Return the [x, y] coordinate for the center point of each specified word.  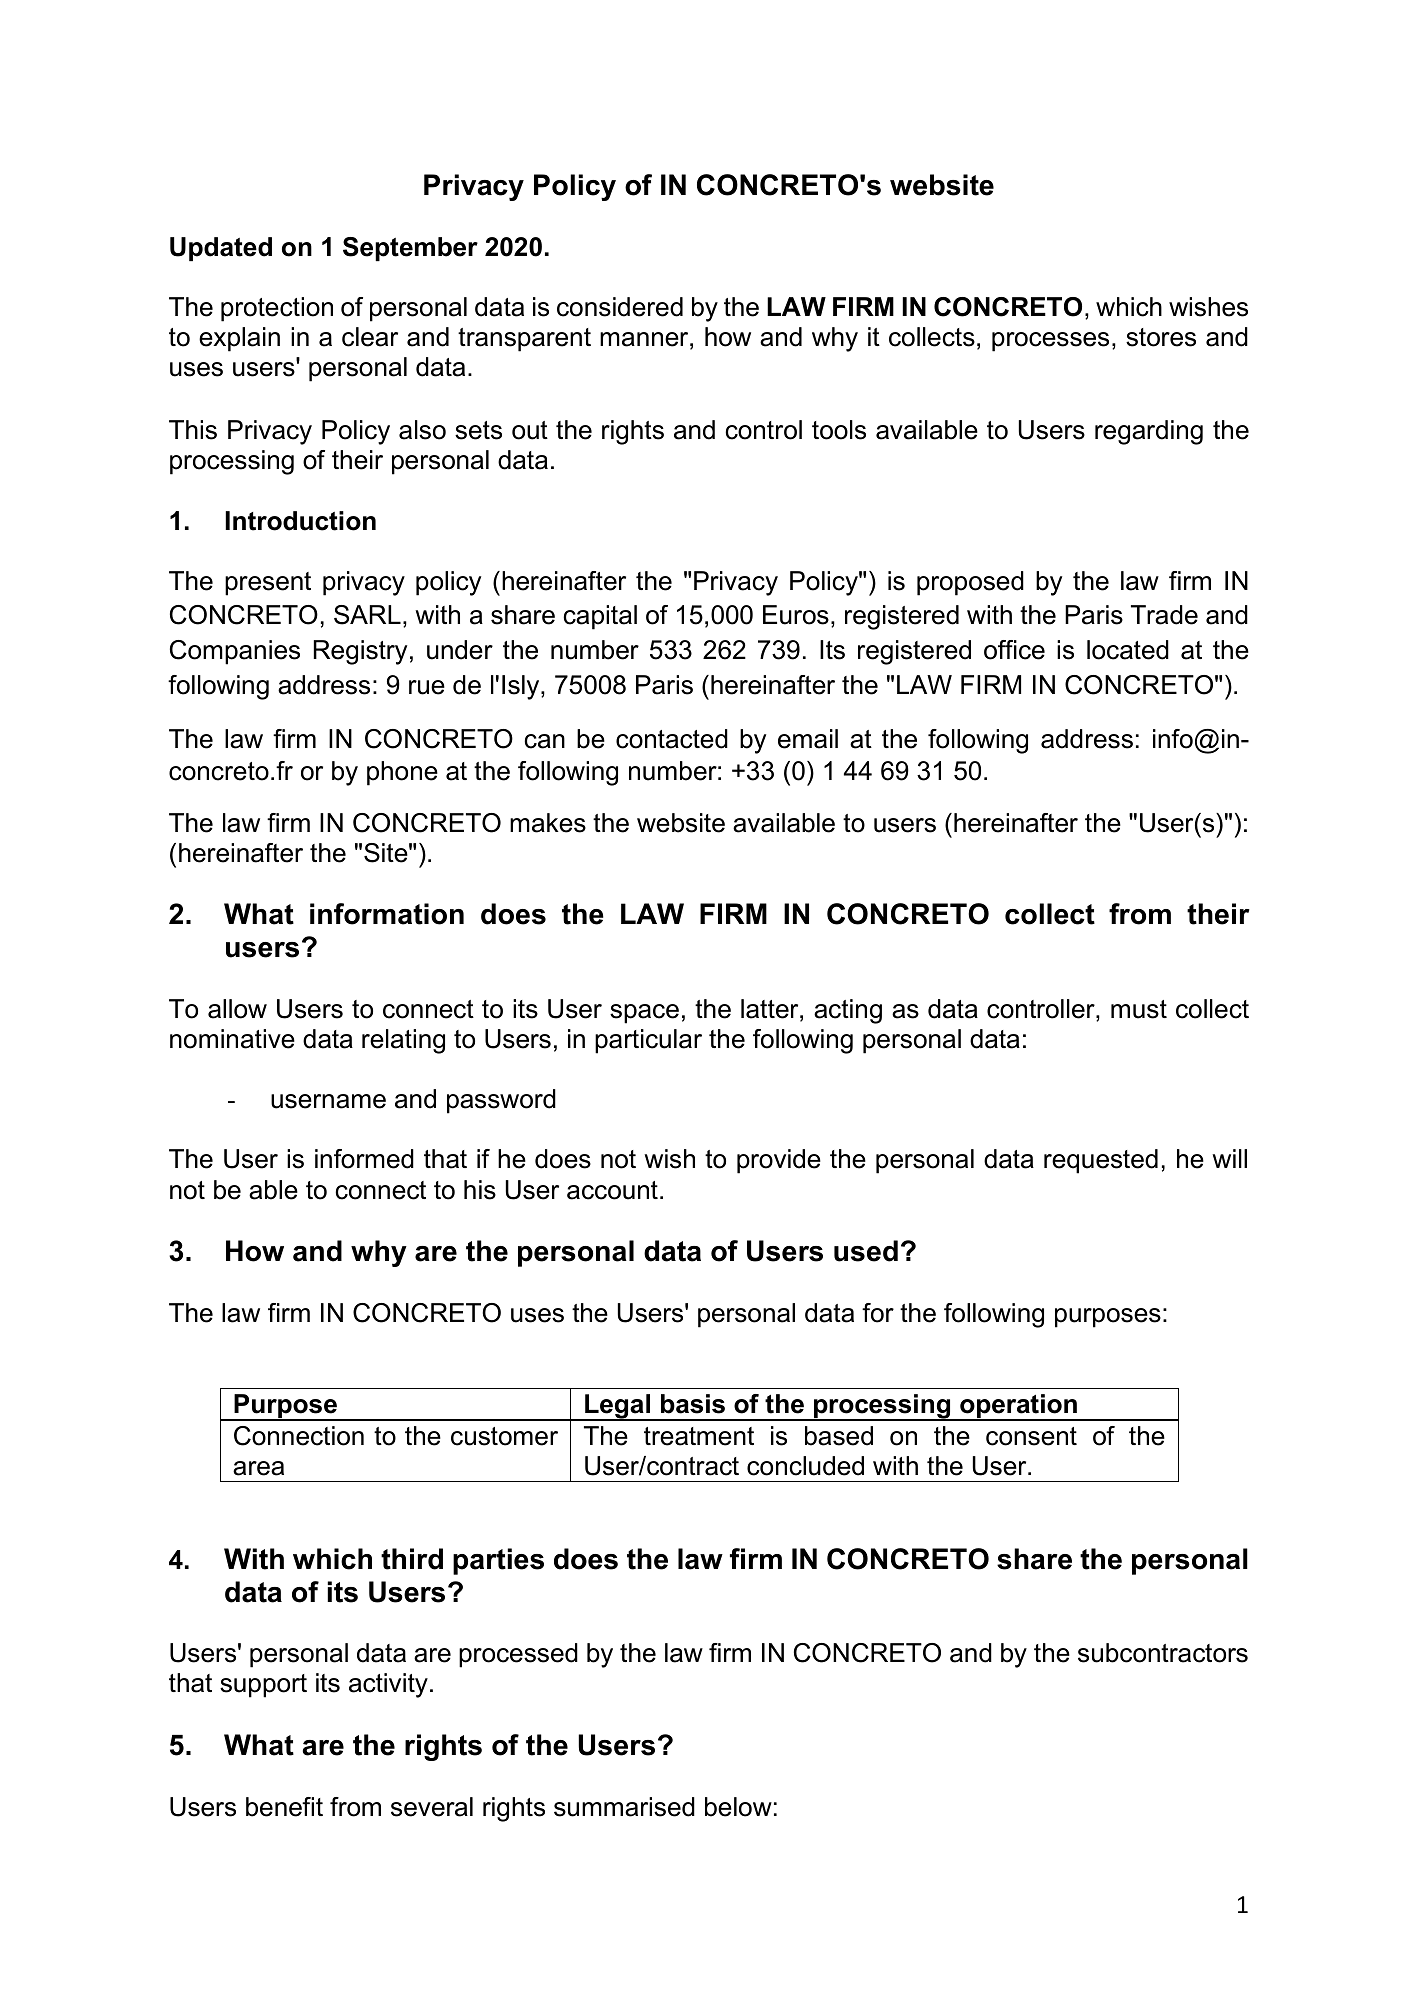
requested [1101, 1161]
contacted [672, 739]
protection [277, 309]
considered [620, 307]
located [1128, 650]
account [612, 1190]
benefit [284, 1807]
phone [402, 773]
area [258, 1468]
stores [1161, 337]
